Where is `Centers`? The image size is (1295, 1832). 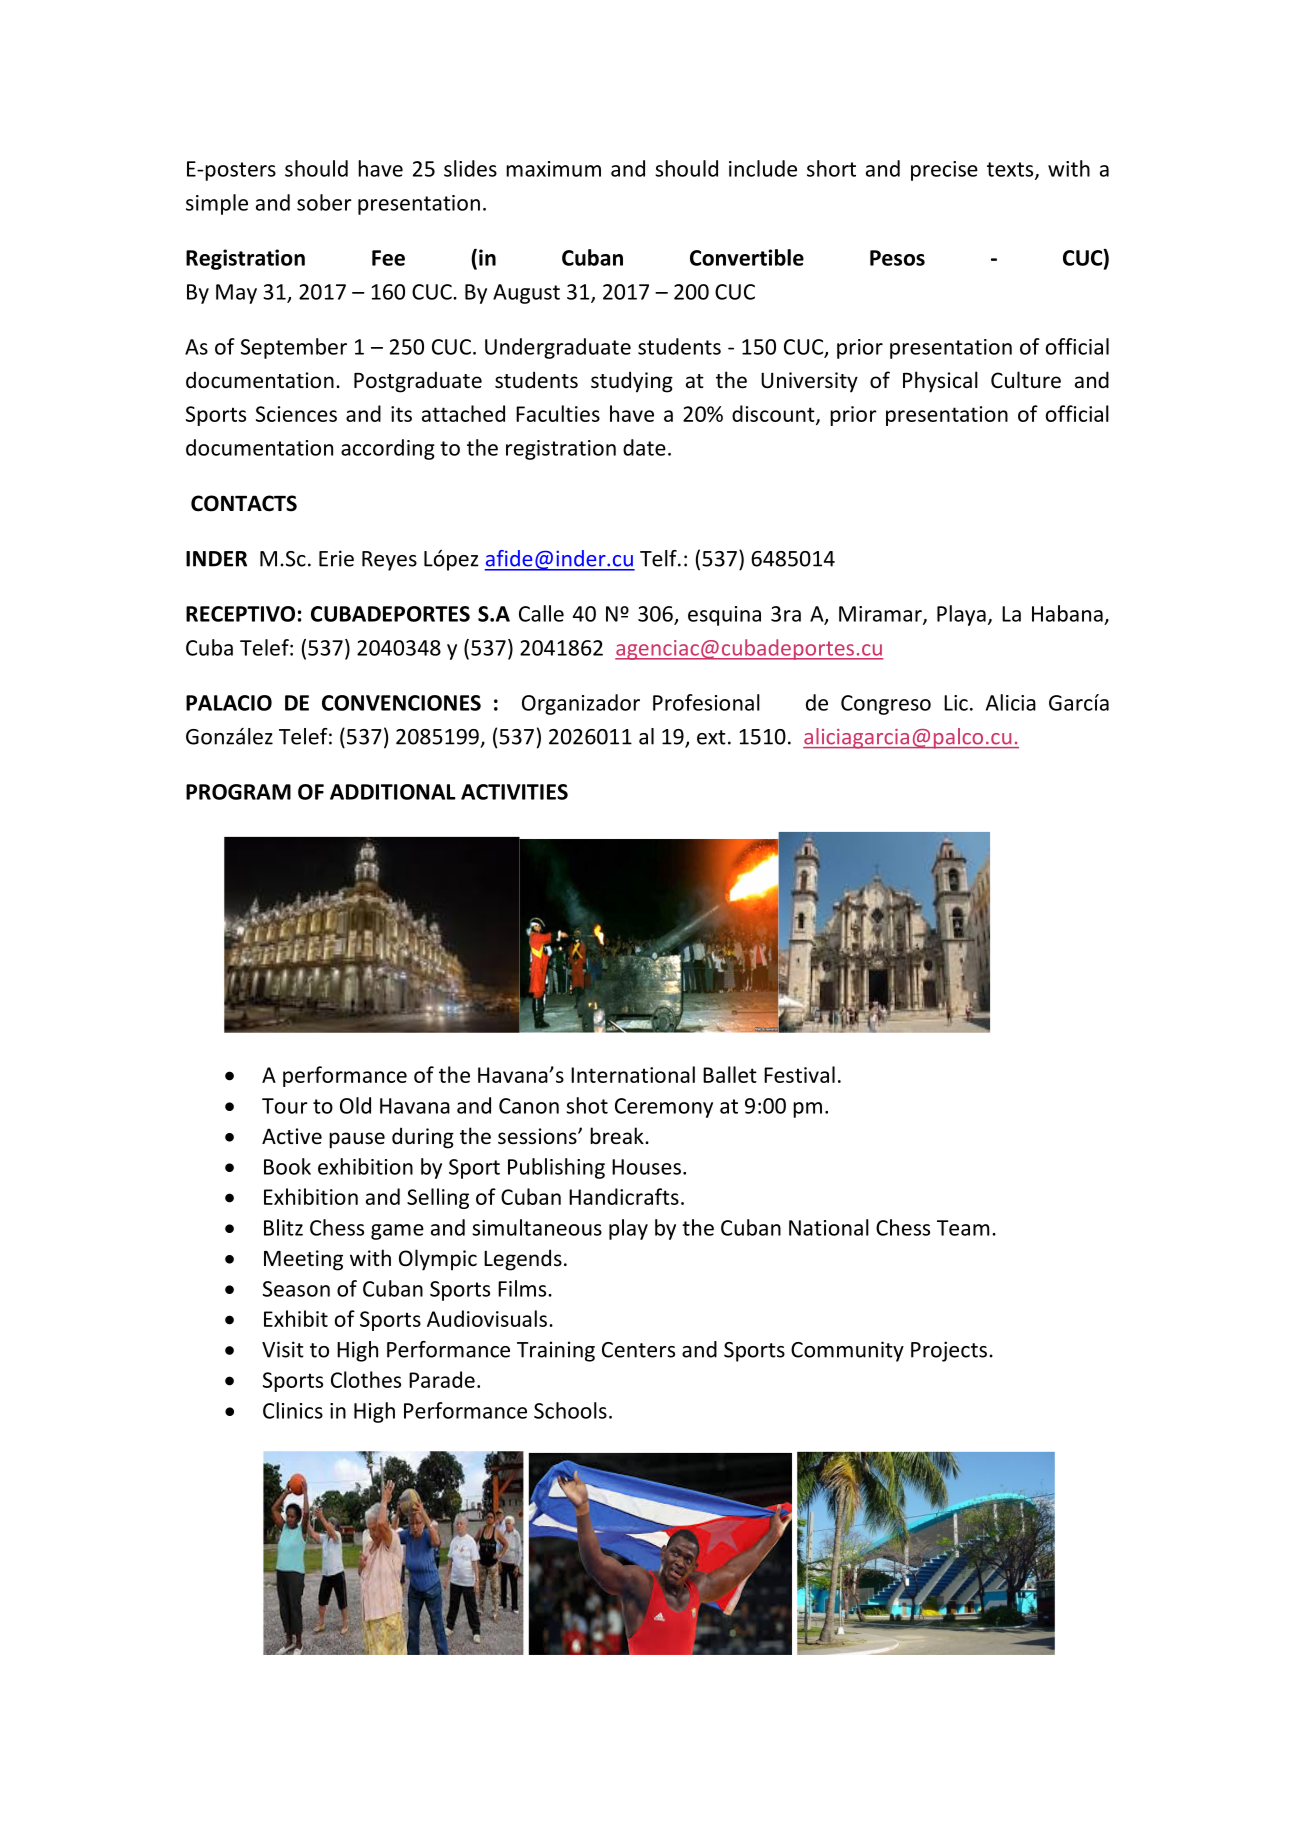
Centers is located at coordinates (638, 1350).
